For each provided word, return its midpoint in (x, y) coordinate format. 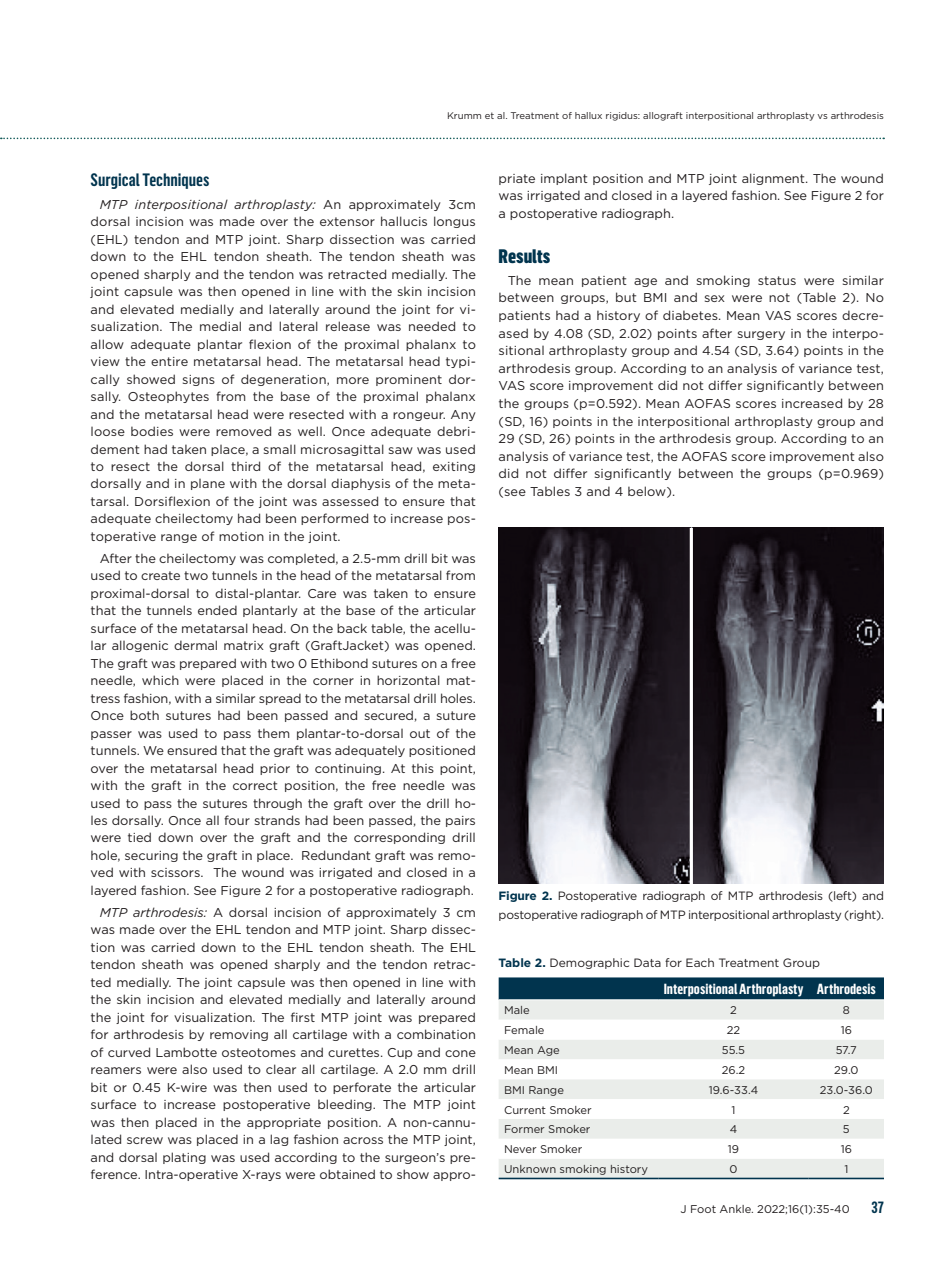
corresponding (399, 838)
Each (700, 962)
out (420, 733)
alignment (774, 179)
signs (199, 380)
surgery (761, 335)
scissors (176, 872)
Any (463, 415)
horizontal (408, 680)
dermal (195, 645)
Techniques (175, 181)
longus (454, 222)
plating (184, 1158)
